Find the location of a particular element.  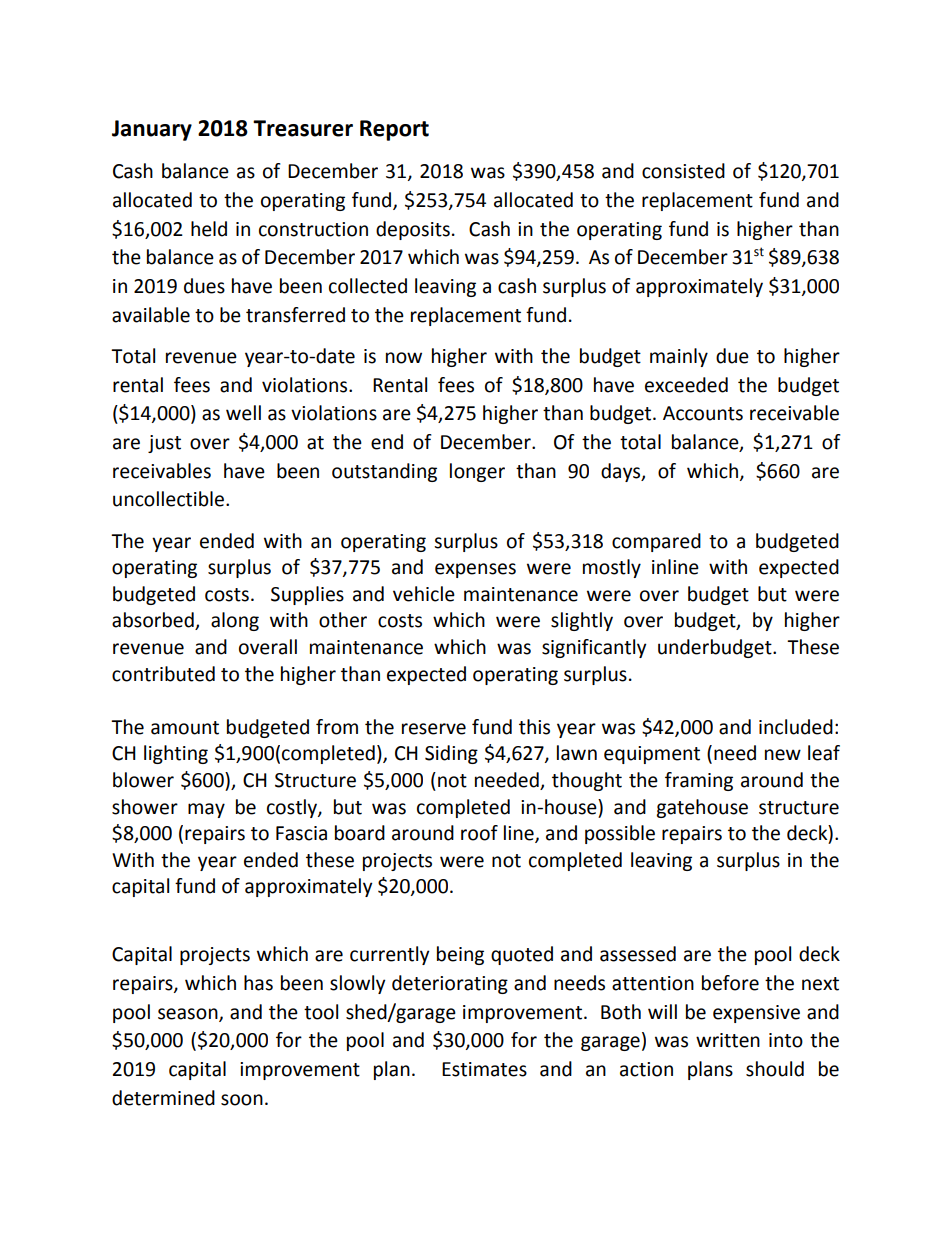

new is located at coordinates (783, 755).
